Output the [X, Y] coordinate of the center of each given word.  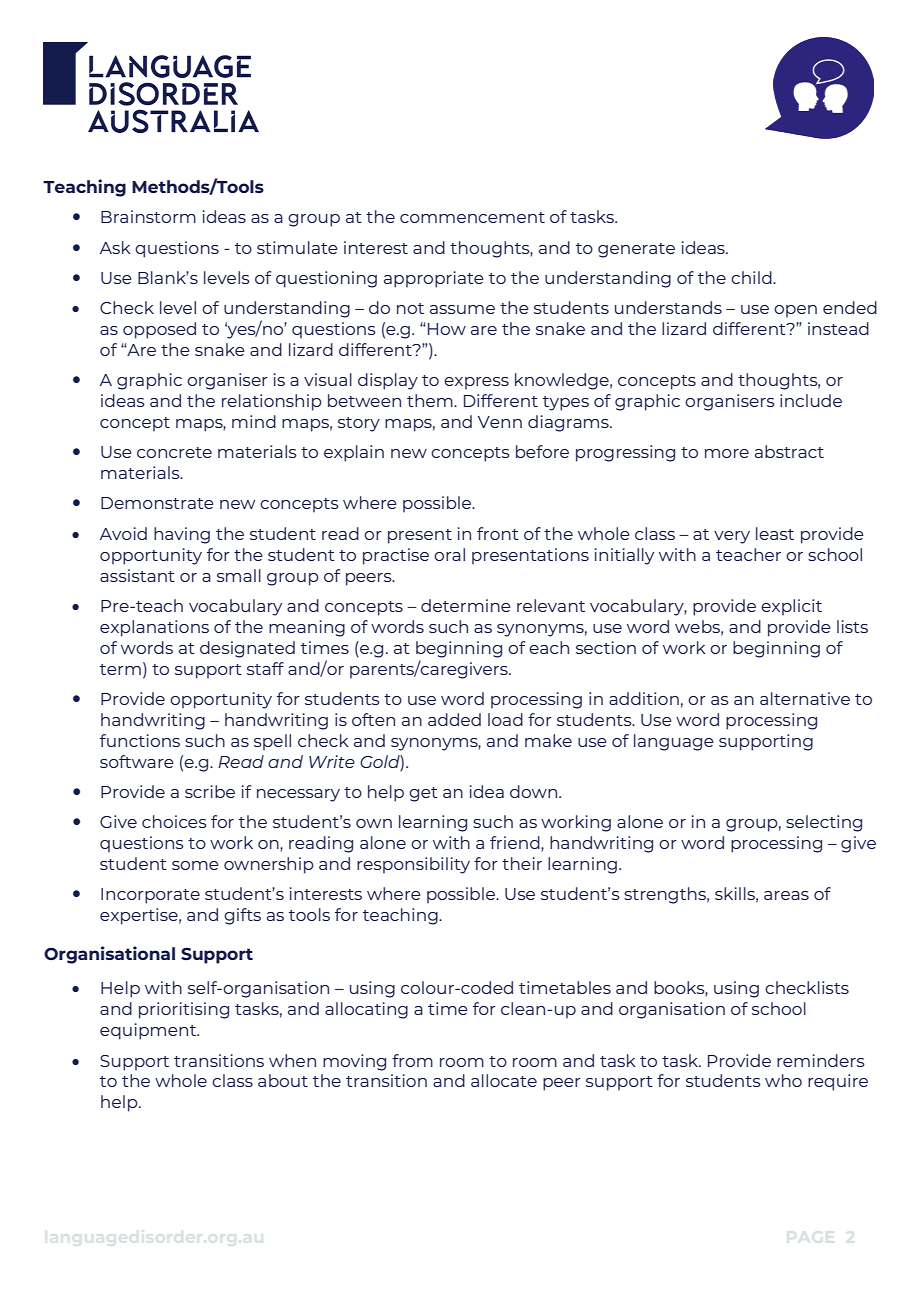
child [752, 277]
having [182, 535]
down [535, 791]
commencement [472, 217]
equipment [149, 1031]
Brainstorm [148, 216]
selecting [824, 823]
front [498, 533]
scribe [210, 791]
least [775, 533]
